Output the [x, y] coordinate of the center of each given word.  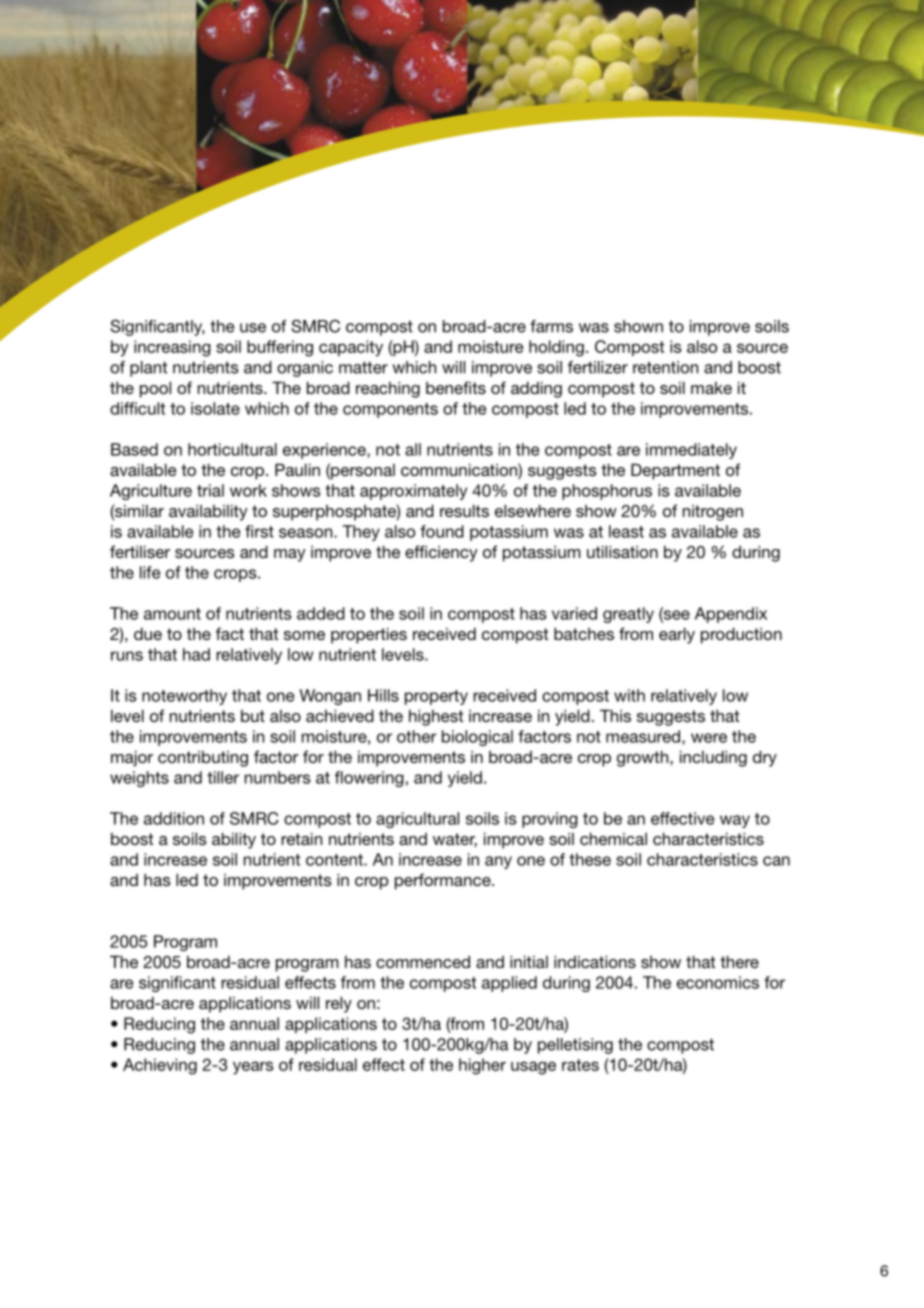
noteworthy [184, 697]
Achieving [160, 1066]
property [436, 697]
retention [665, 367]
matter [363, 367]
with [629, 695]
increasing [172, 348]
